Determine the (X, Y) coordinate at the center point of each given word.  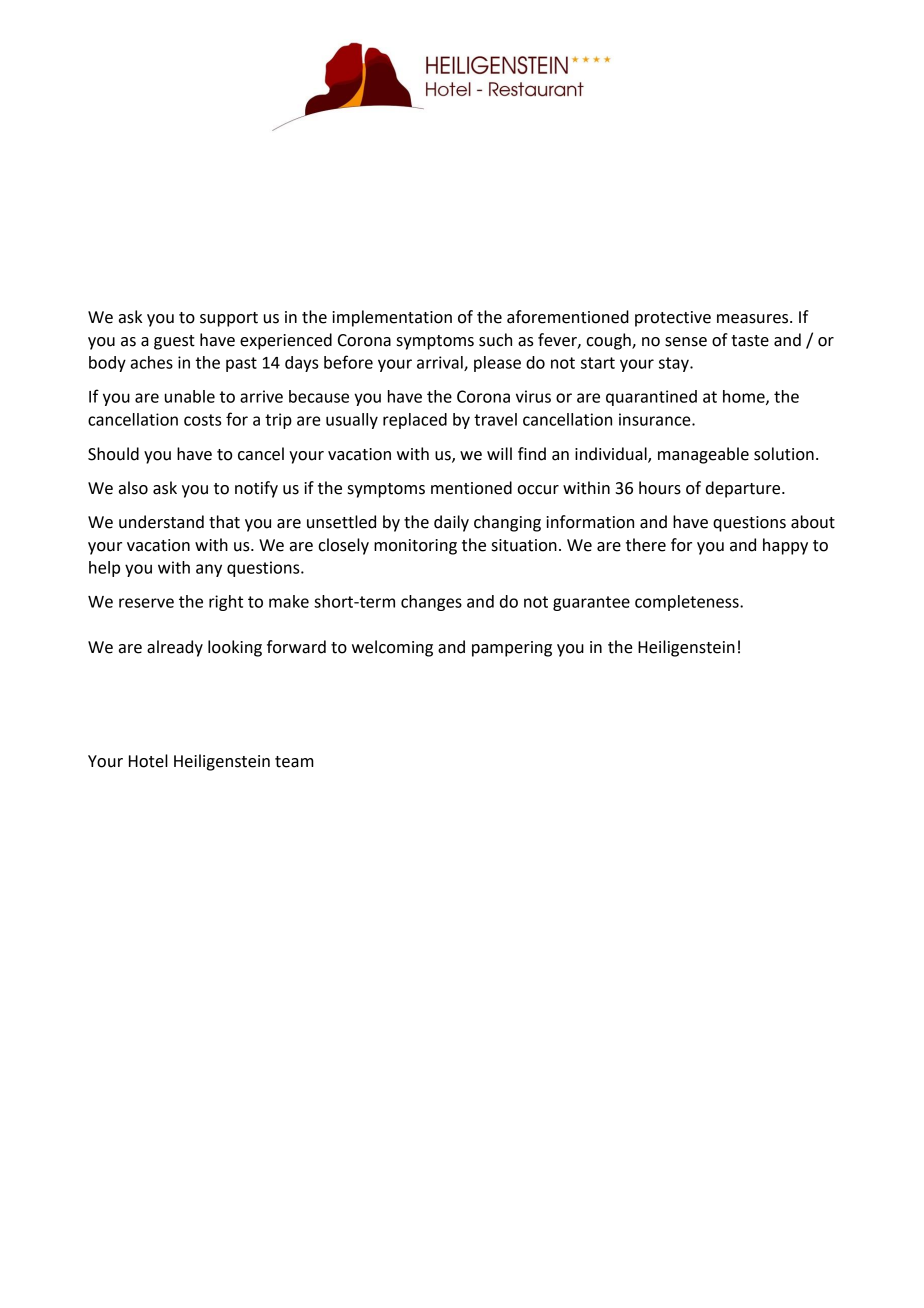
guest (174, 342)
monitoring (415, 547)
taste (750, 341)
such (495, 340)
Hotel (148, 761)
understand (161, 522)
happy (785, 546)
